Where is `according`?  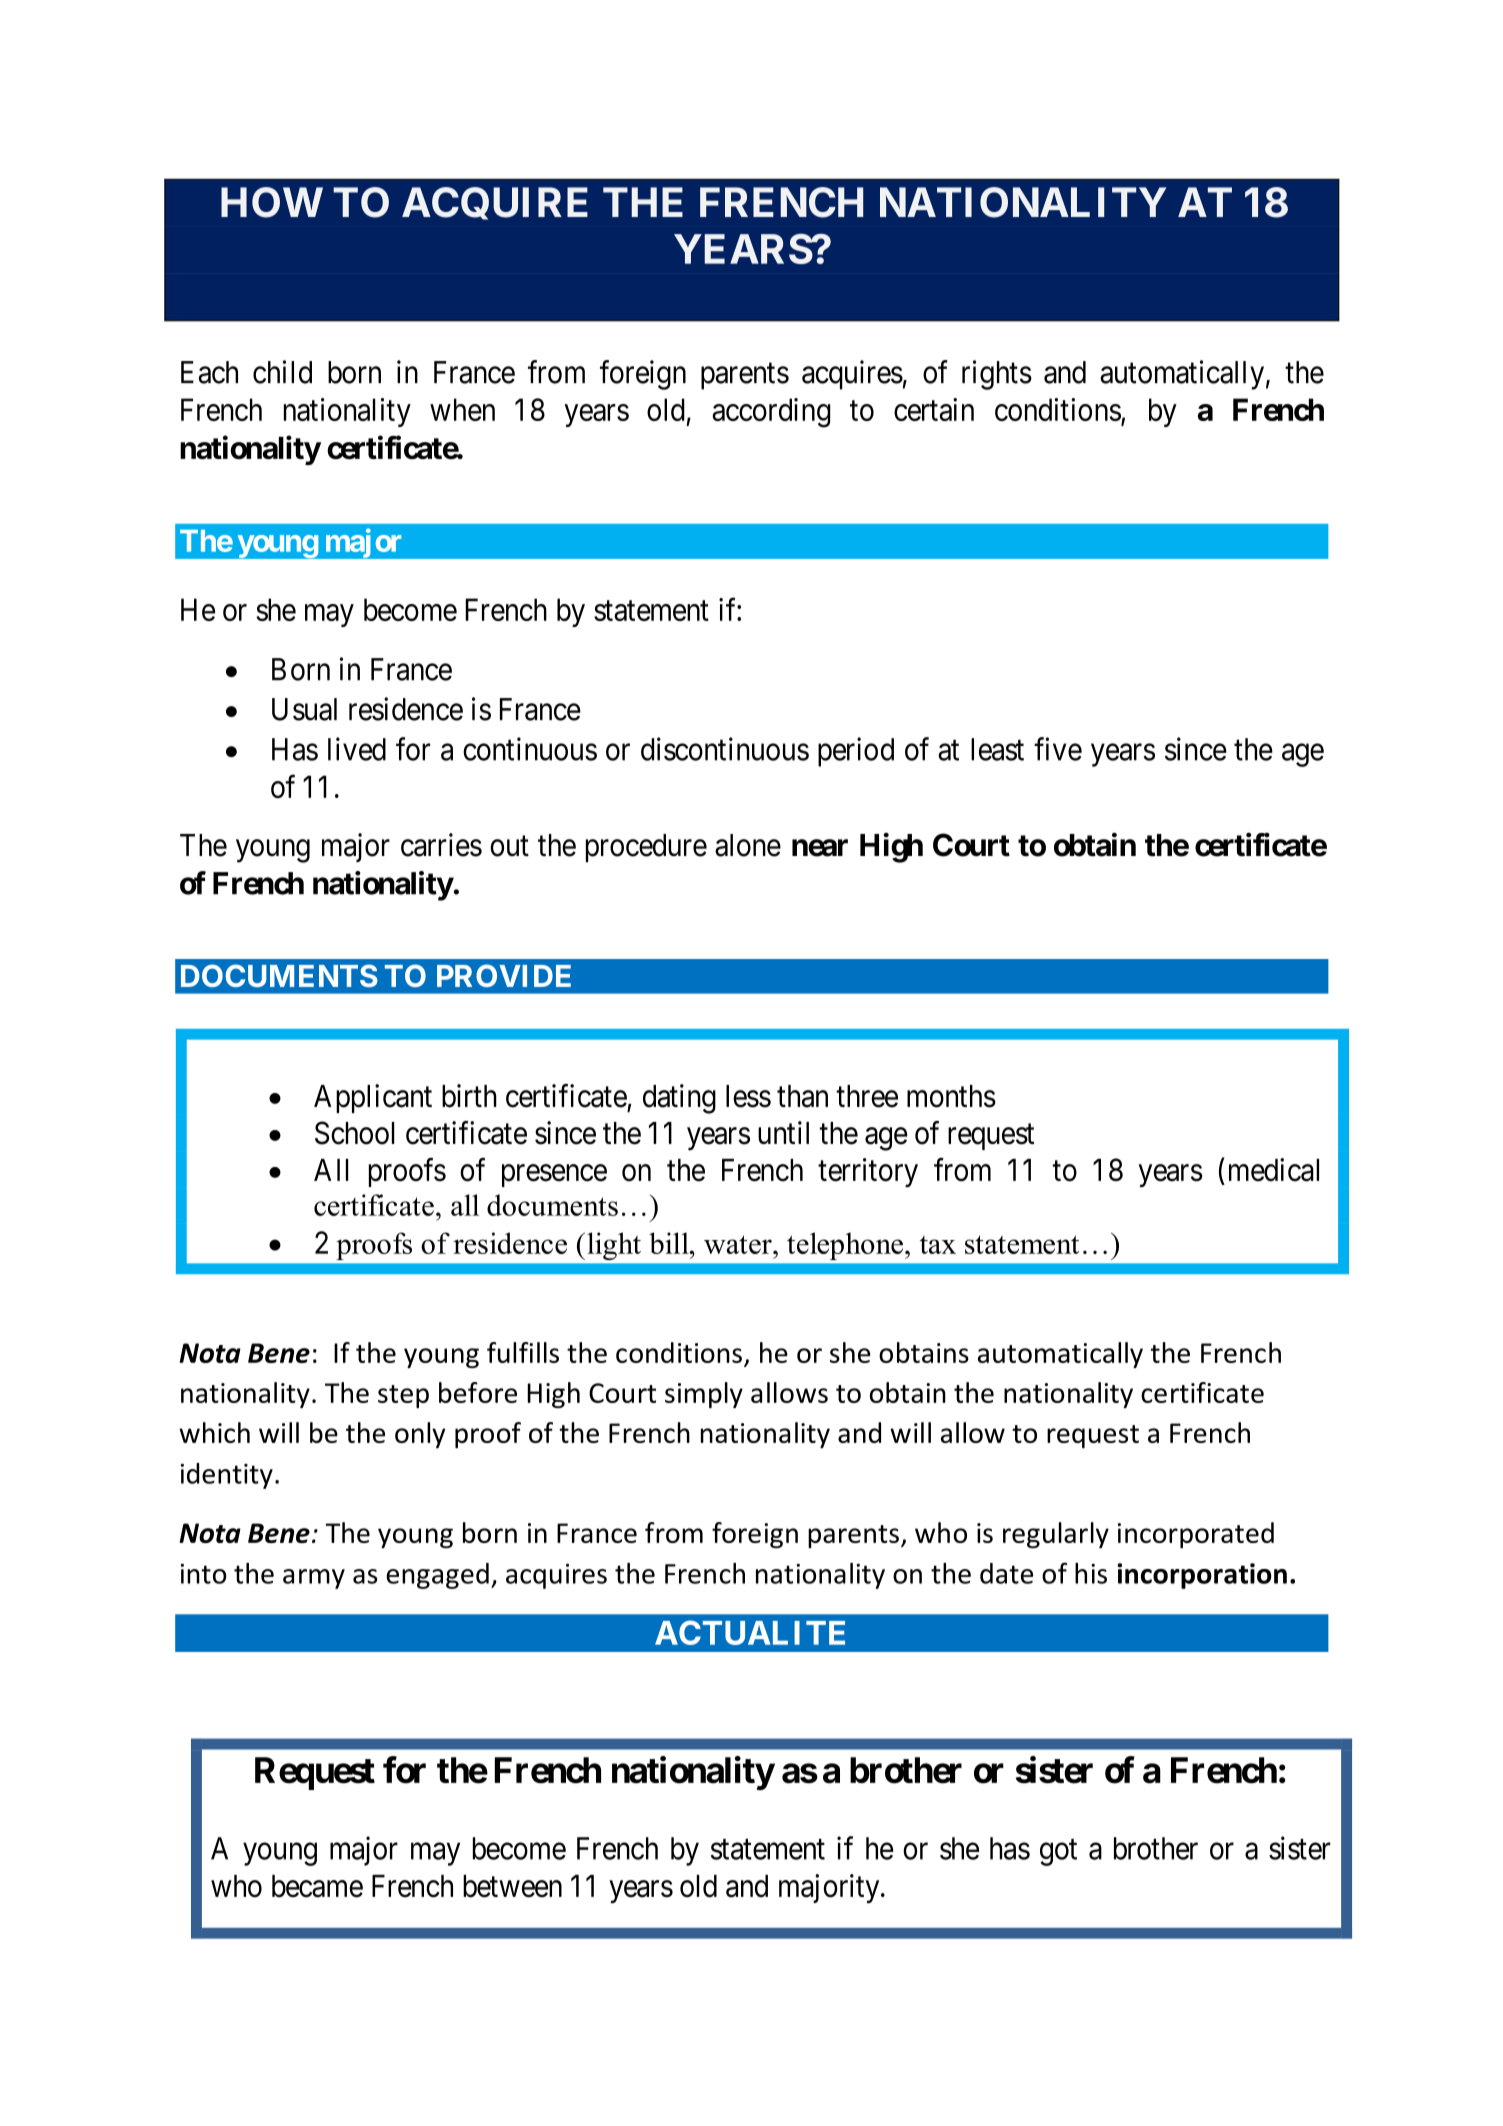 according is located at coordinates (771, 413).
